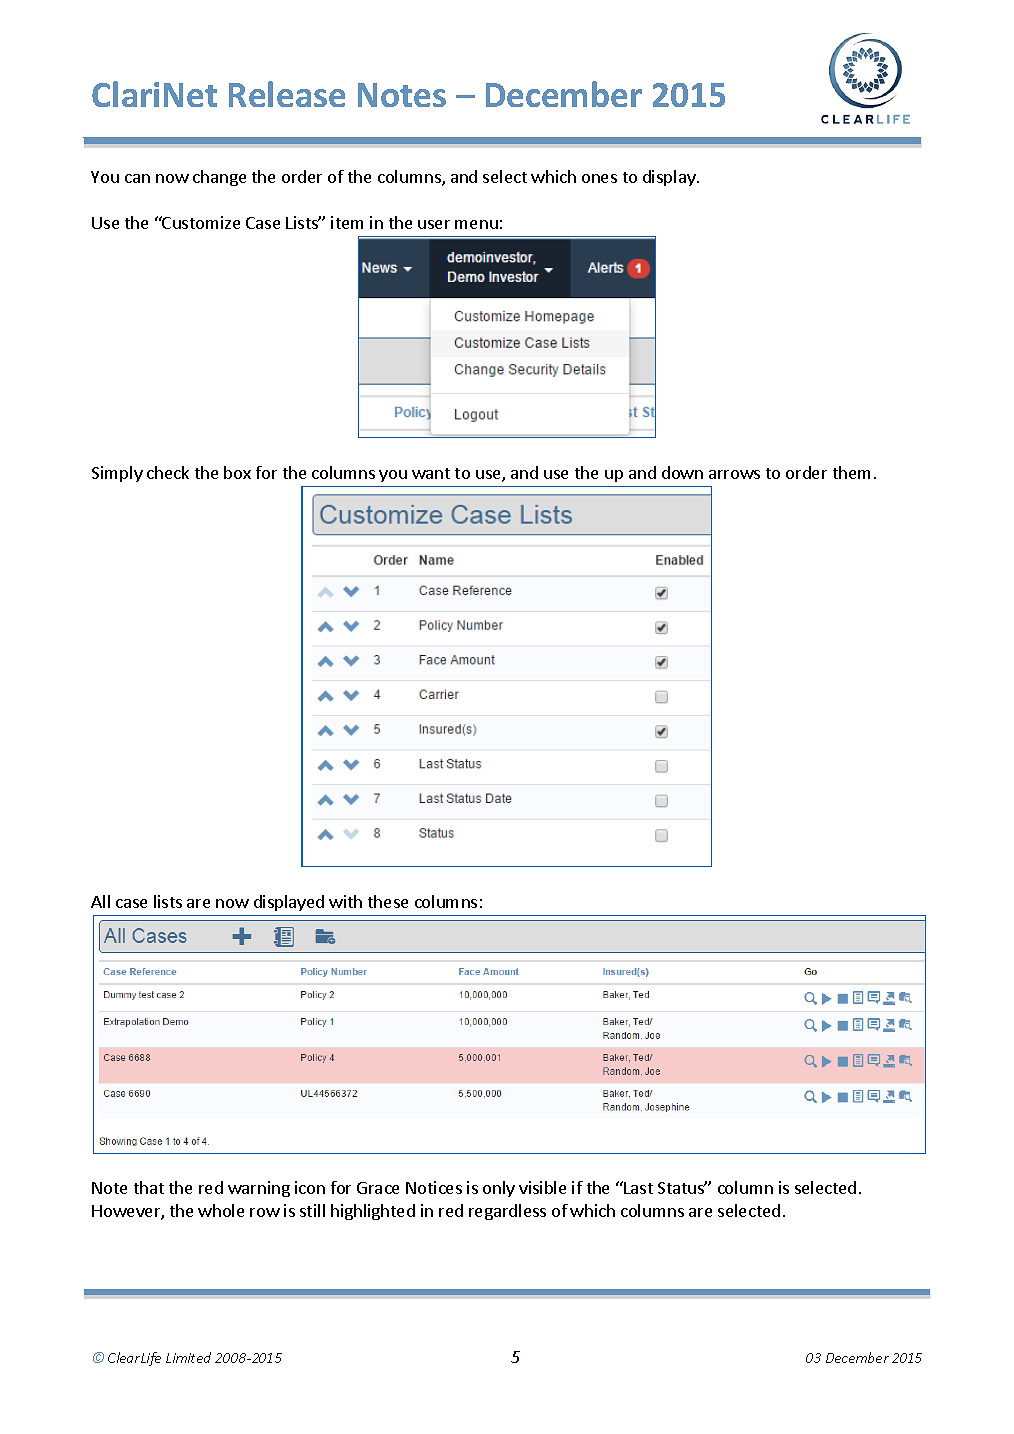  I want to click on ones, so click(599, 178).
